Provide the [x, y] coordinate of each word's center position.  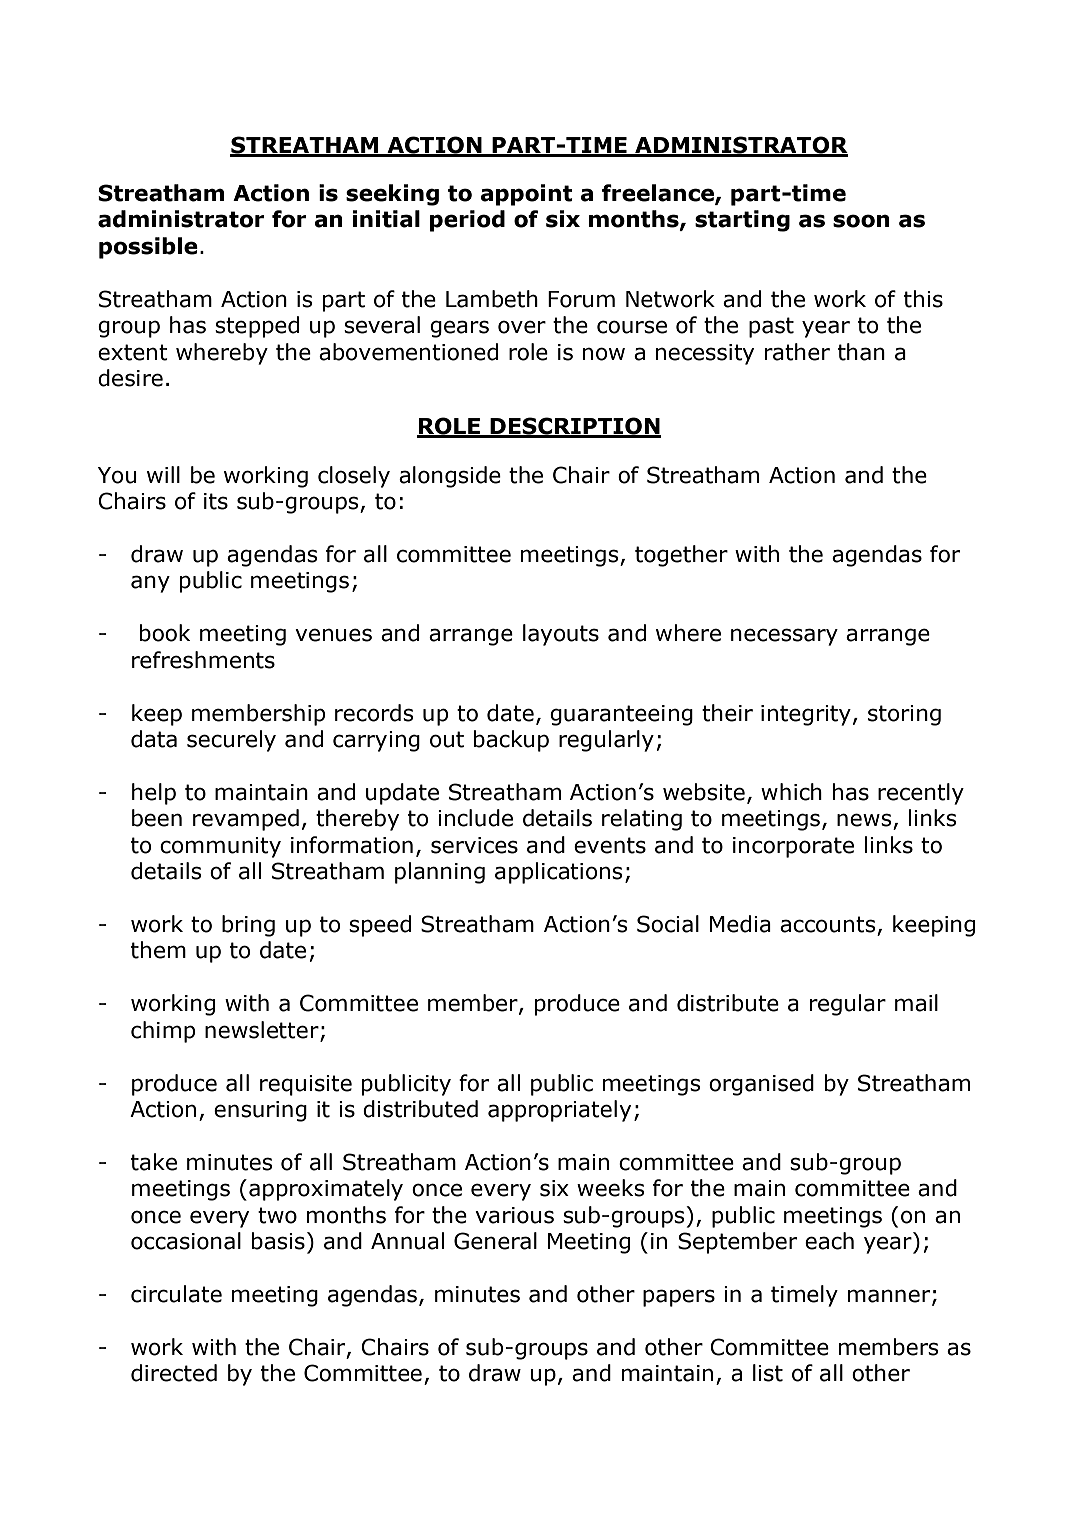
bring [248, 926]
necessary [784, 637]
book [165, 633]
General [495, 1241]
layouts [561, 635]
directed [174, 1373]
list [768, 1373]
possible [148, 248]
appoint [526, 195]
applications [559, 873]
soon [861, 221]
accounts [829, 925]
